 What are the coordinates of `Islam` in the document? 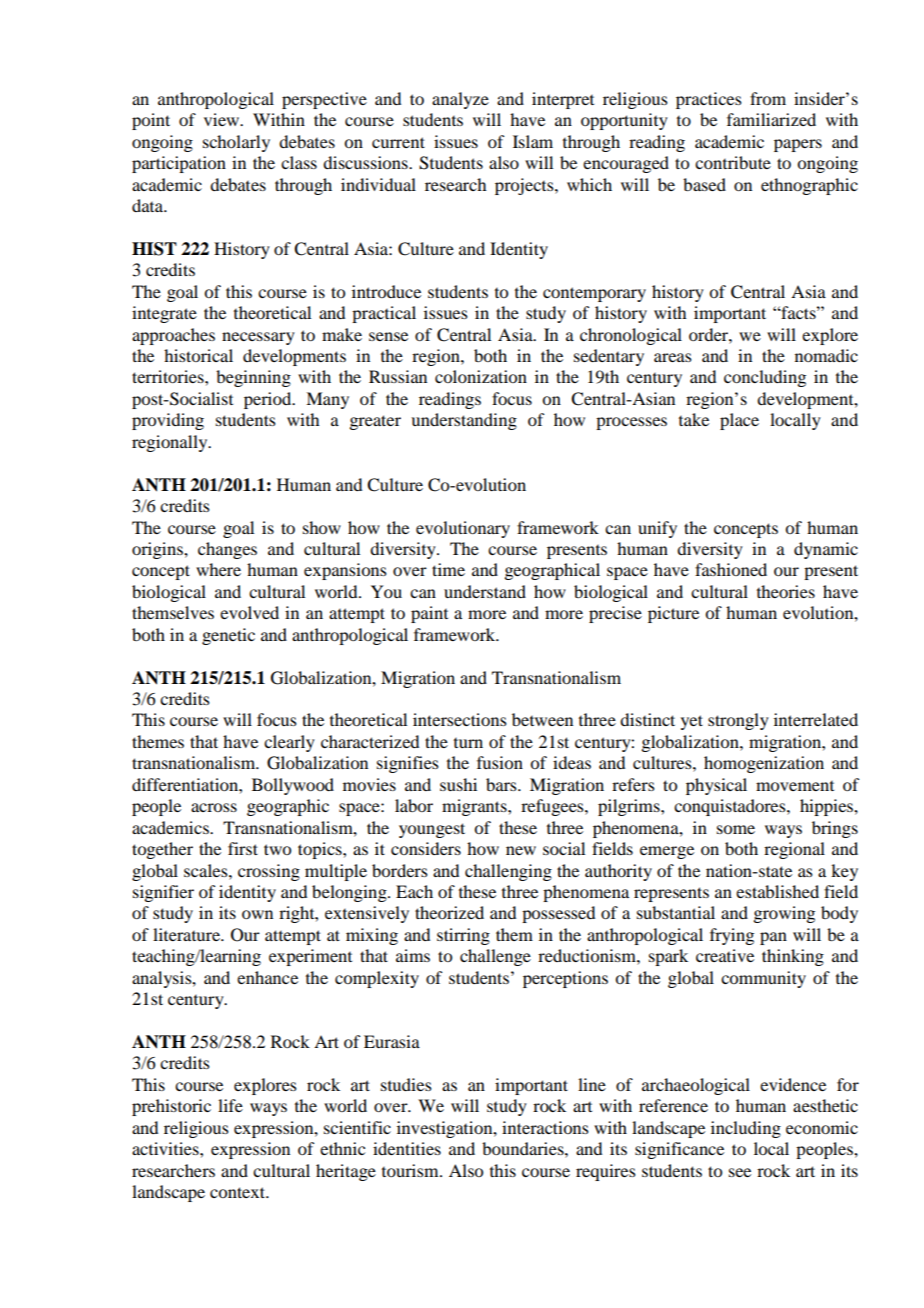 It's located at (533, 141).
